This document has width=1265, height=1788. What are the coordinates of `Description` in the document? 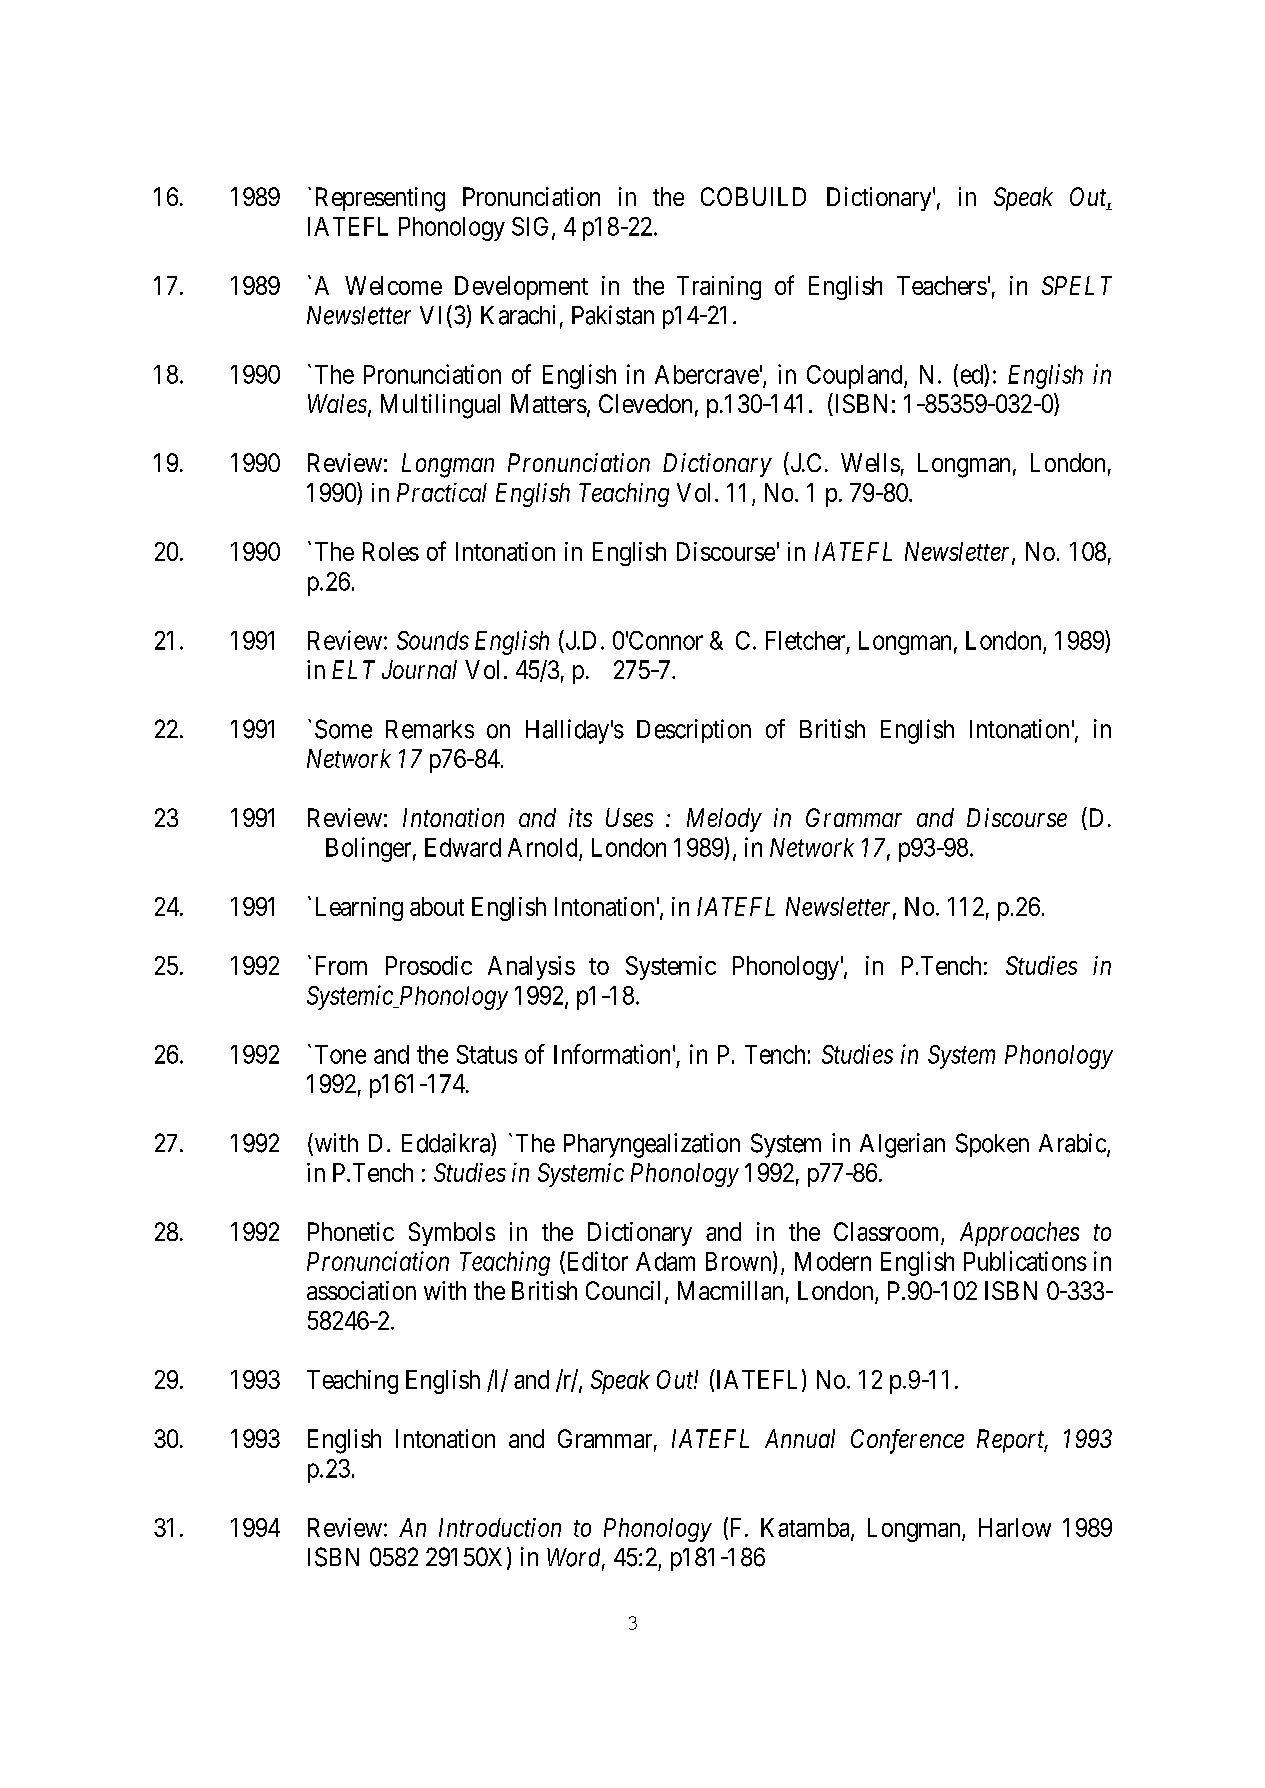 It's located at (694, 731).
